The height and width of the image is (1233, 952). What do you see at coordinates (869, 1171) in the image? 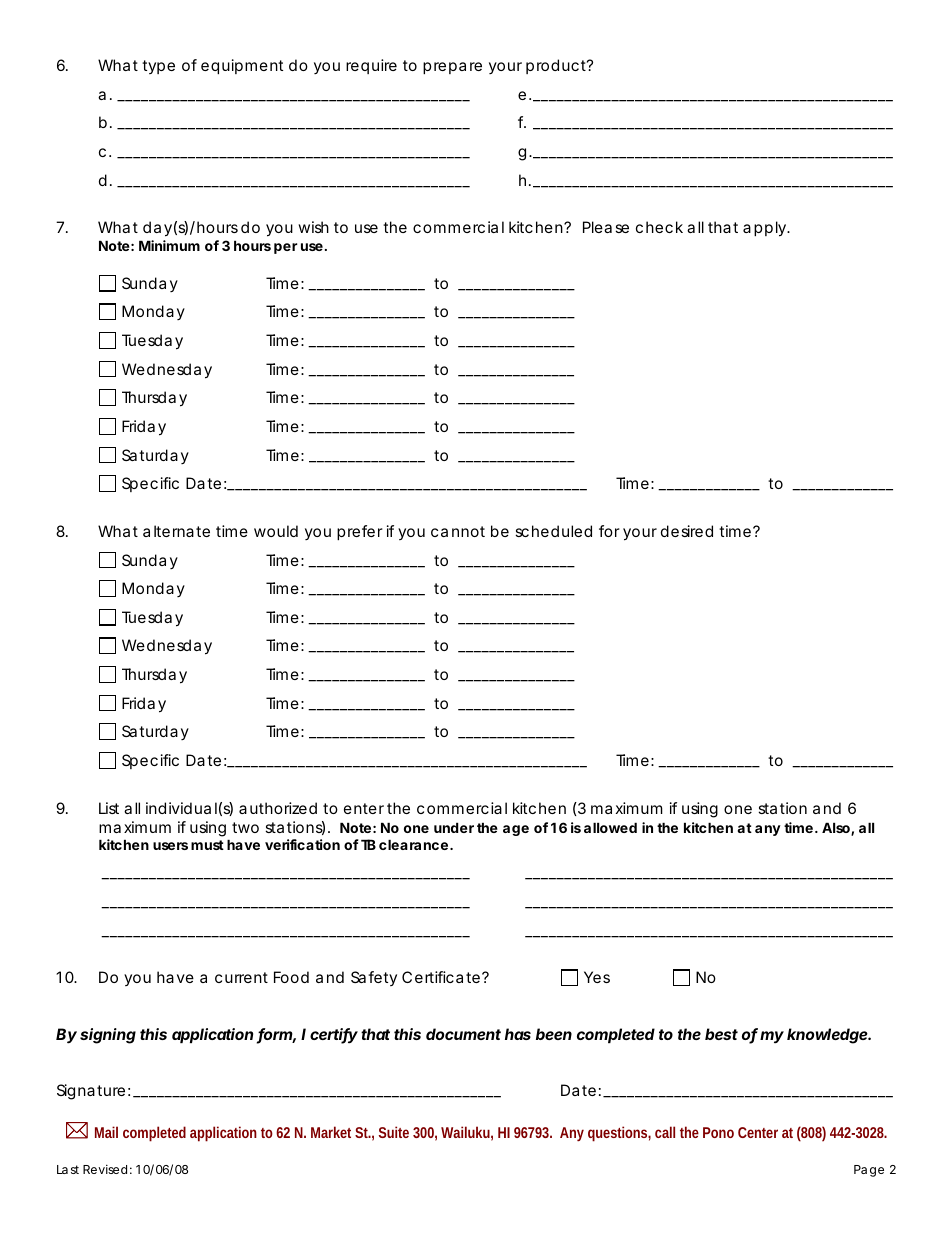
I see `Page` at bounding box center [869, 1171].
